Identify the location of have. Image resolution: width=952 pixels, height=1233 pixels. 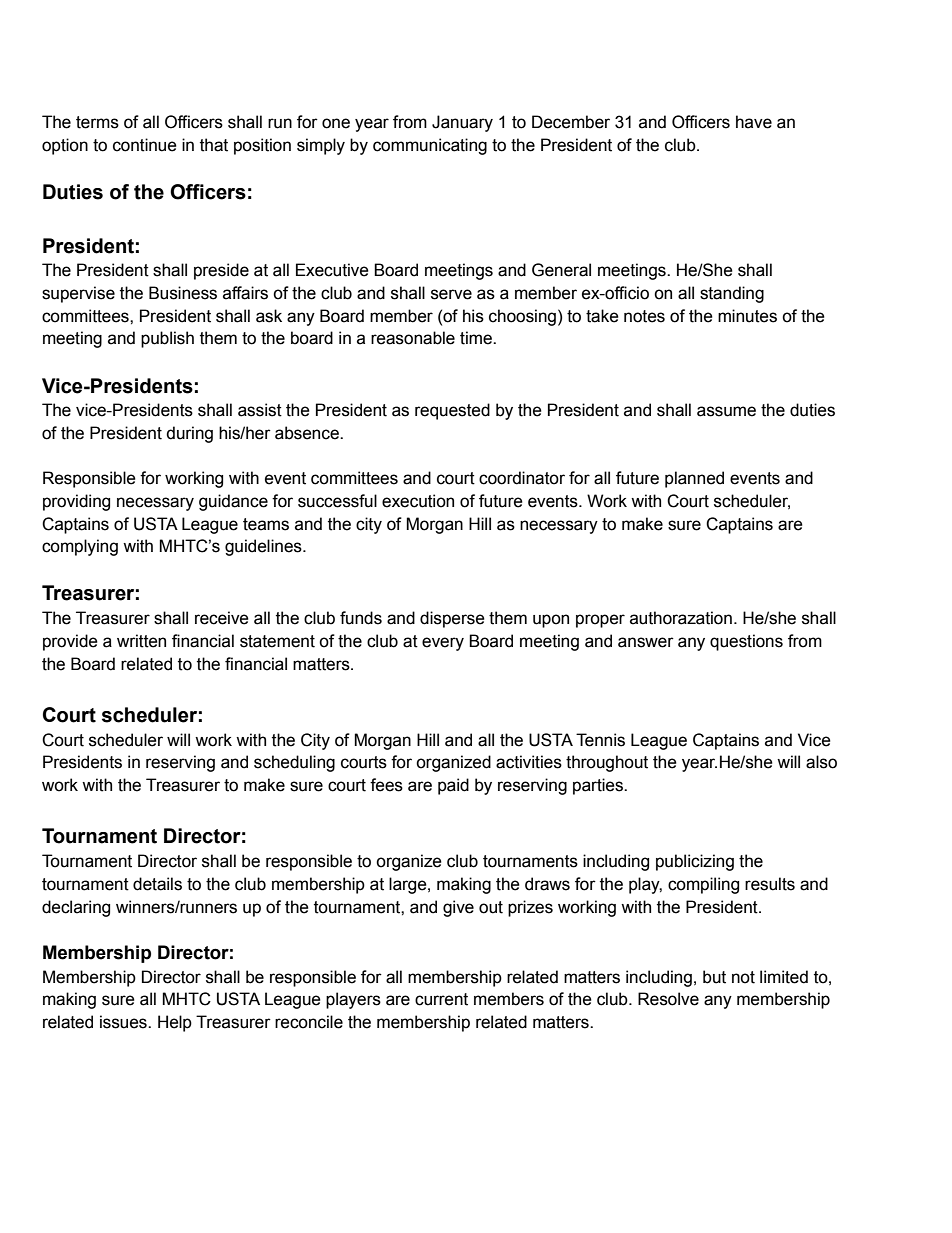
(754, 122).
